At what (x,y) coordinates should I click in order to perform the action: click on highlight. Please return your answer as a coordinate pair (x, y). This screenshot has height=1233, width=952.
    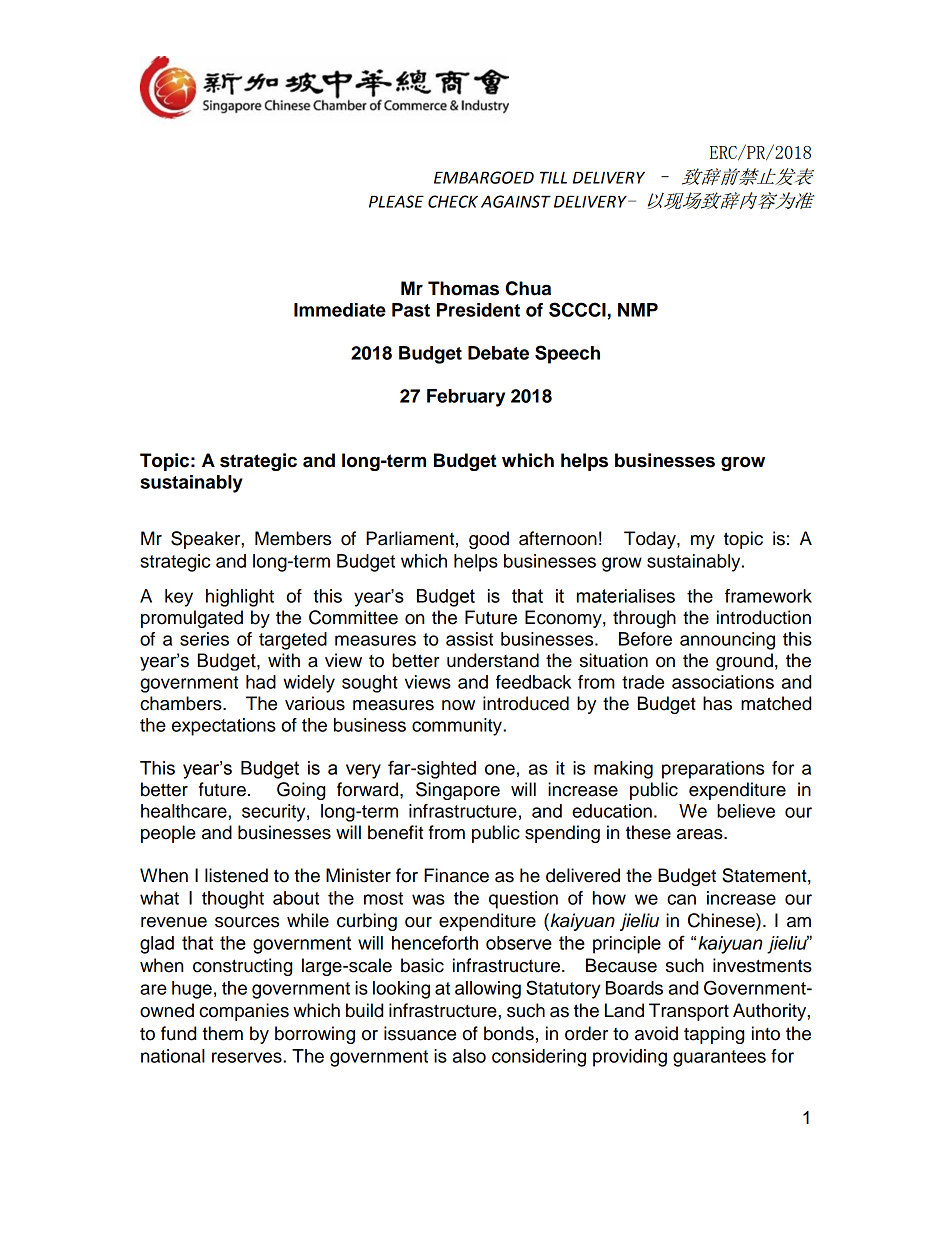
    Looking at the image, I should click on (240, 598).
